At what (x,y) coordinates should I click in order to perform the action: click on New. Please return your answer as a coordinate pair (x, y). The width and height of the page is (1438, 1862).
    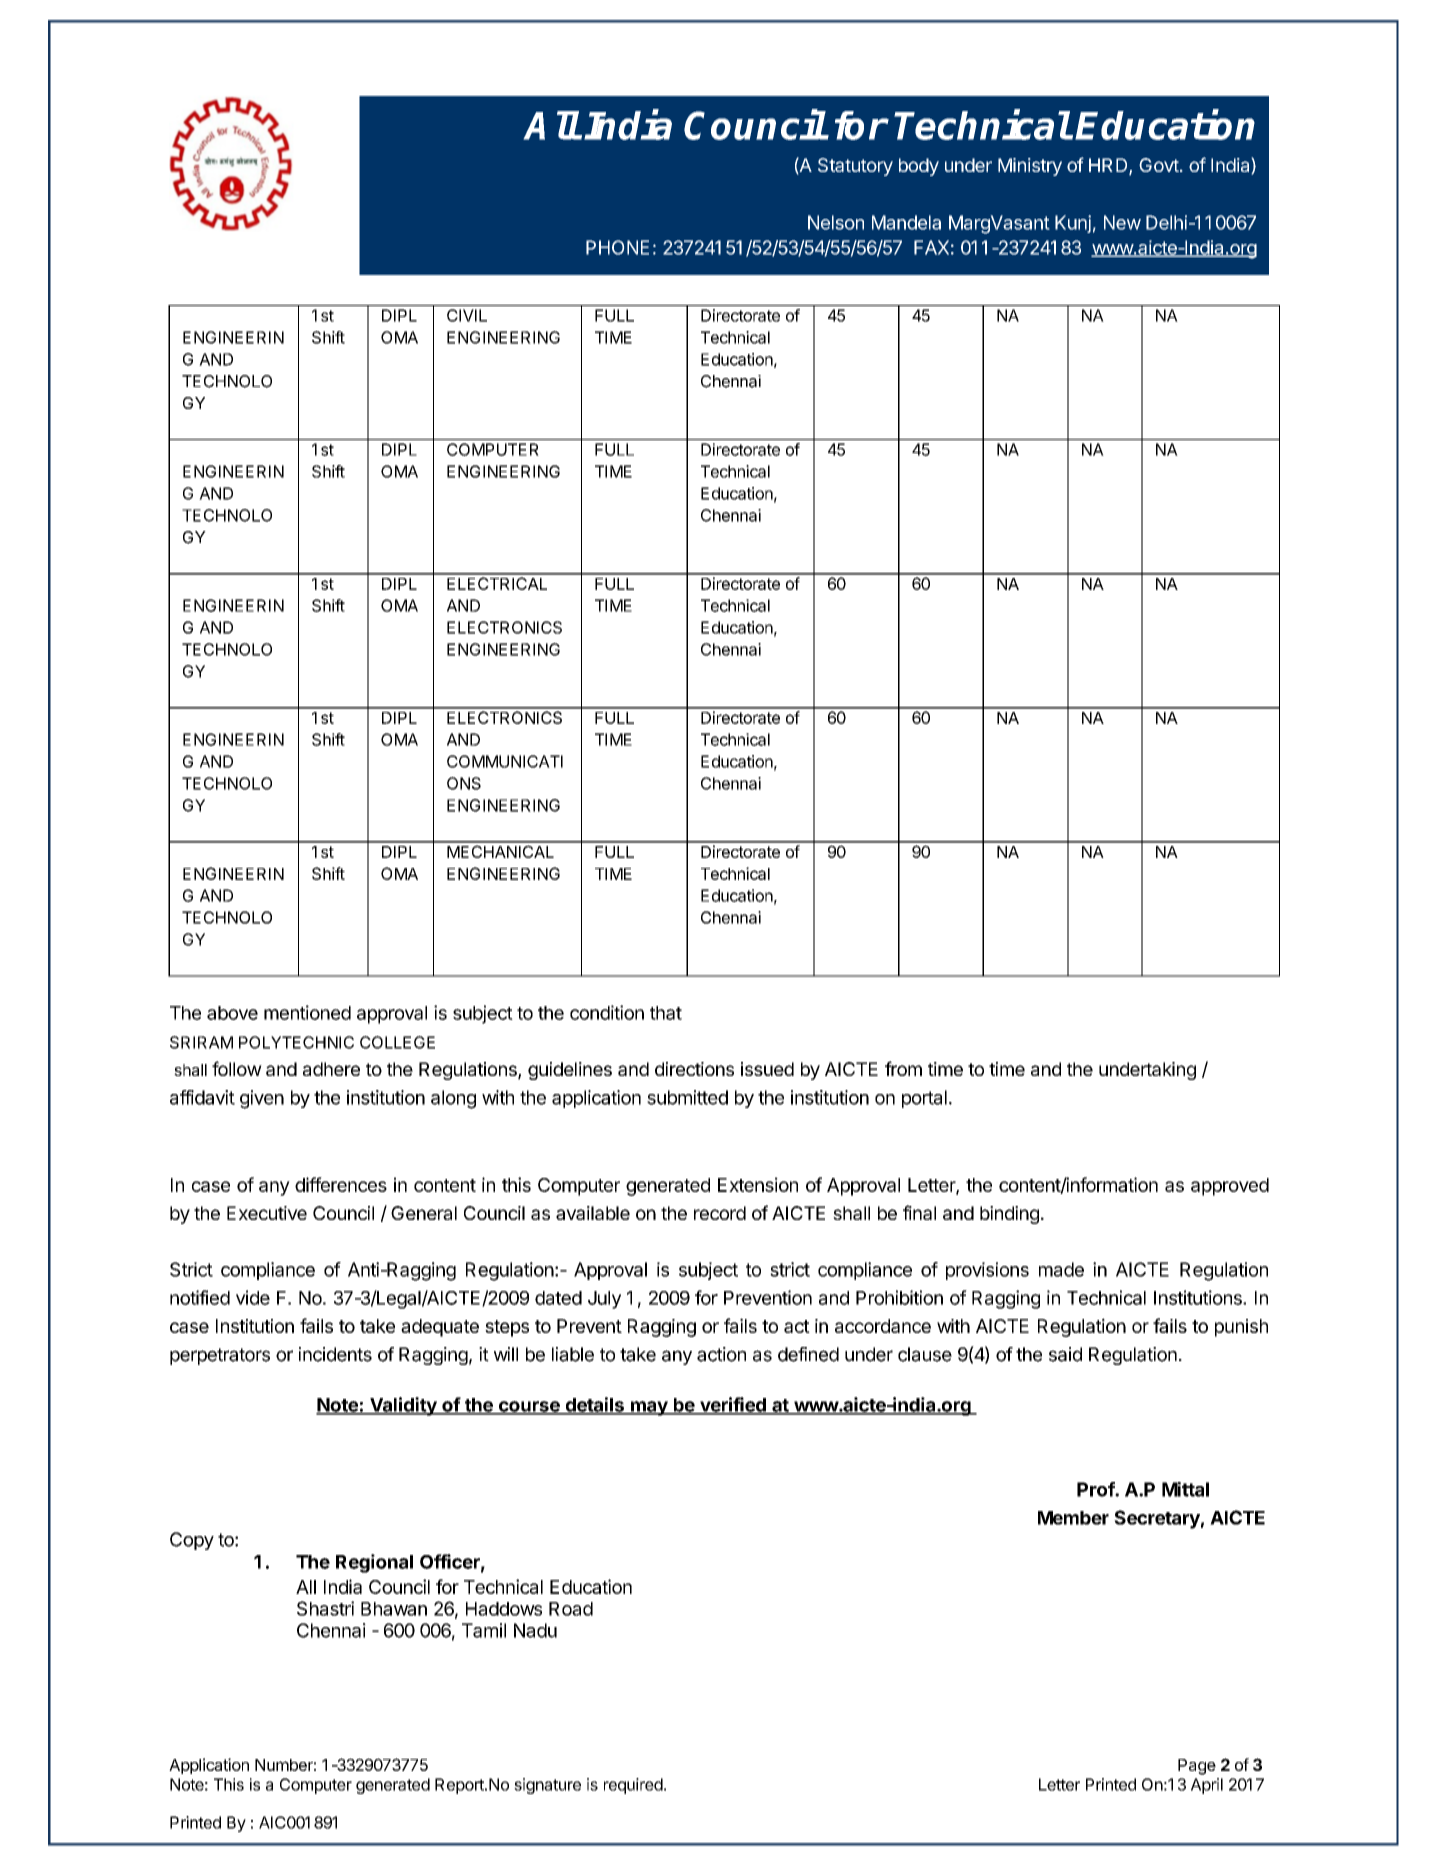
    Looking at the image, I should click on (1122, 222).
